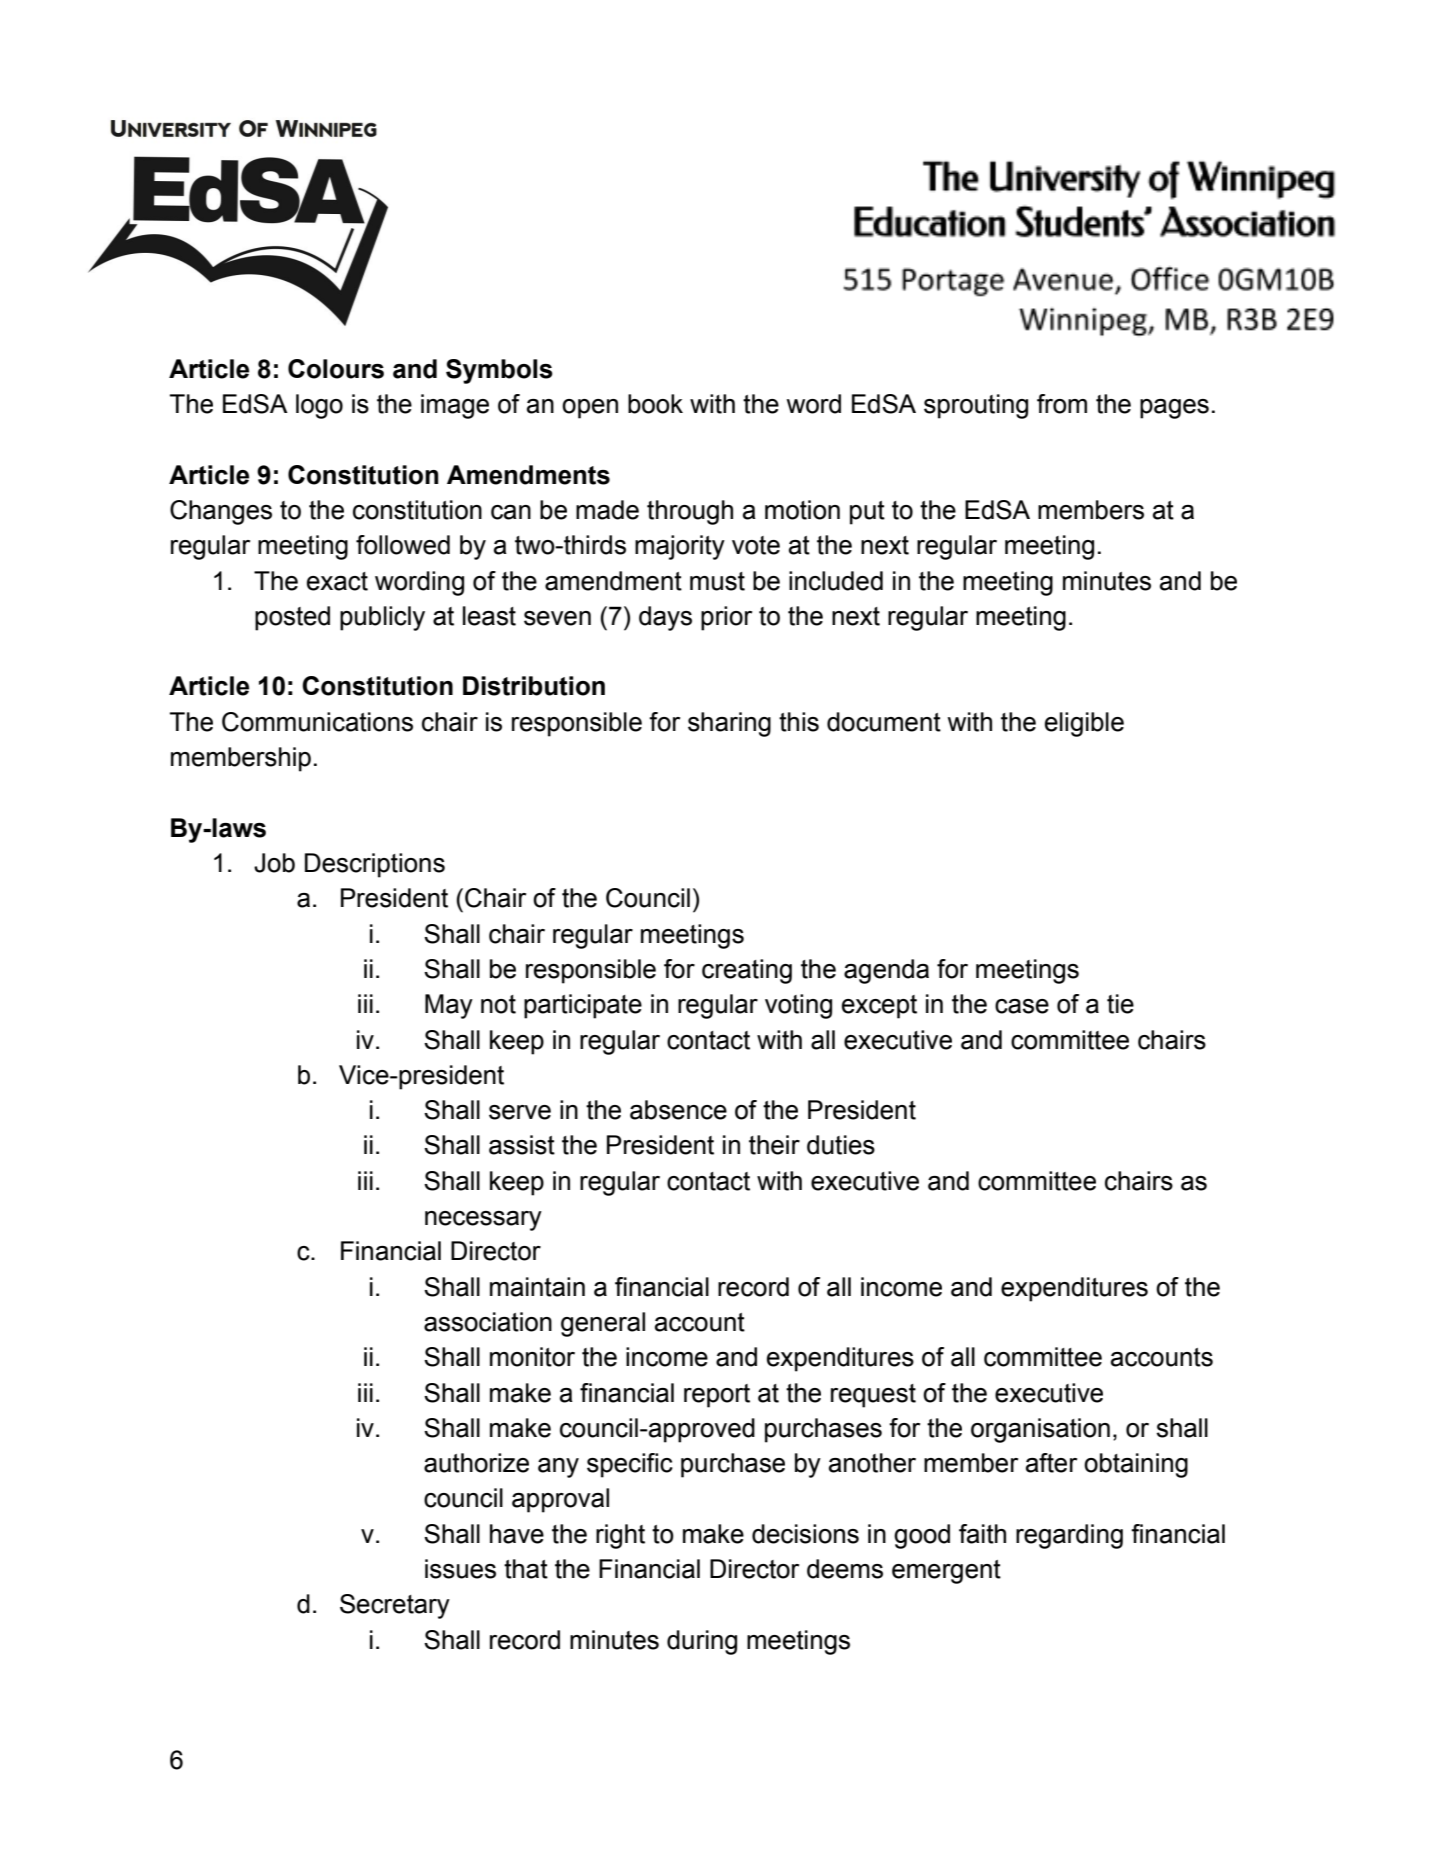 The width and height of the image is (1441, 1864). What do you see at coordinates (1022, 1006) in the image?
I see `case` at bounding box center [1022, 1006].
